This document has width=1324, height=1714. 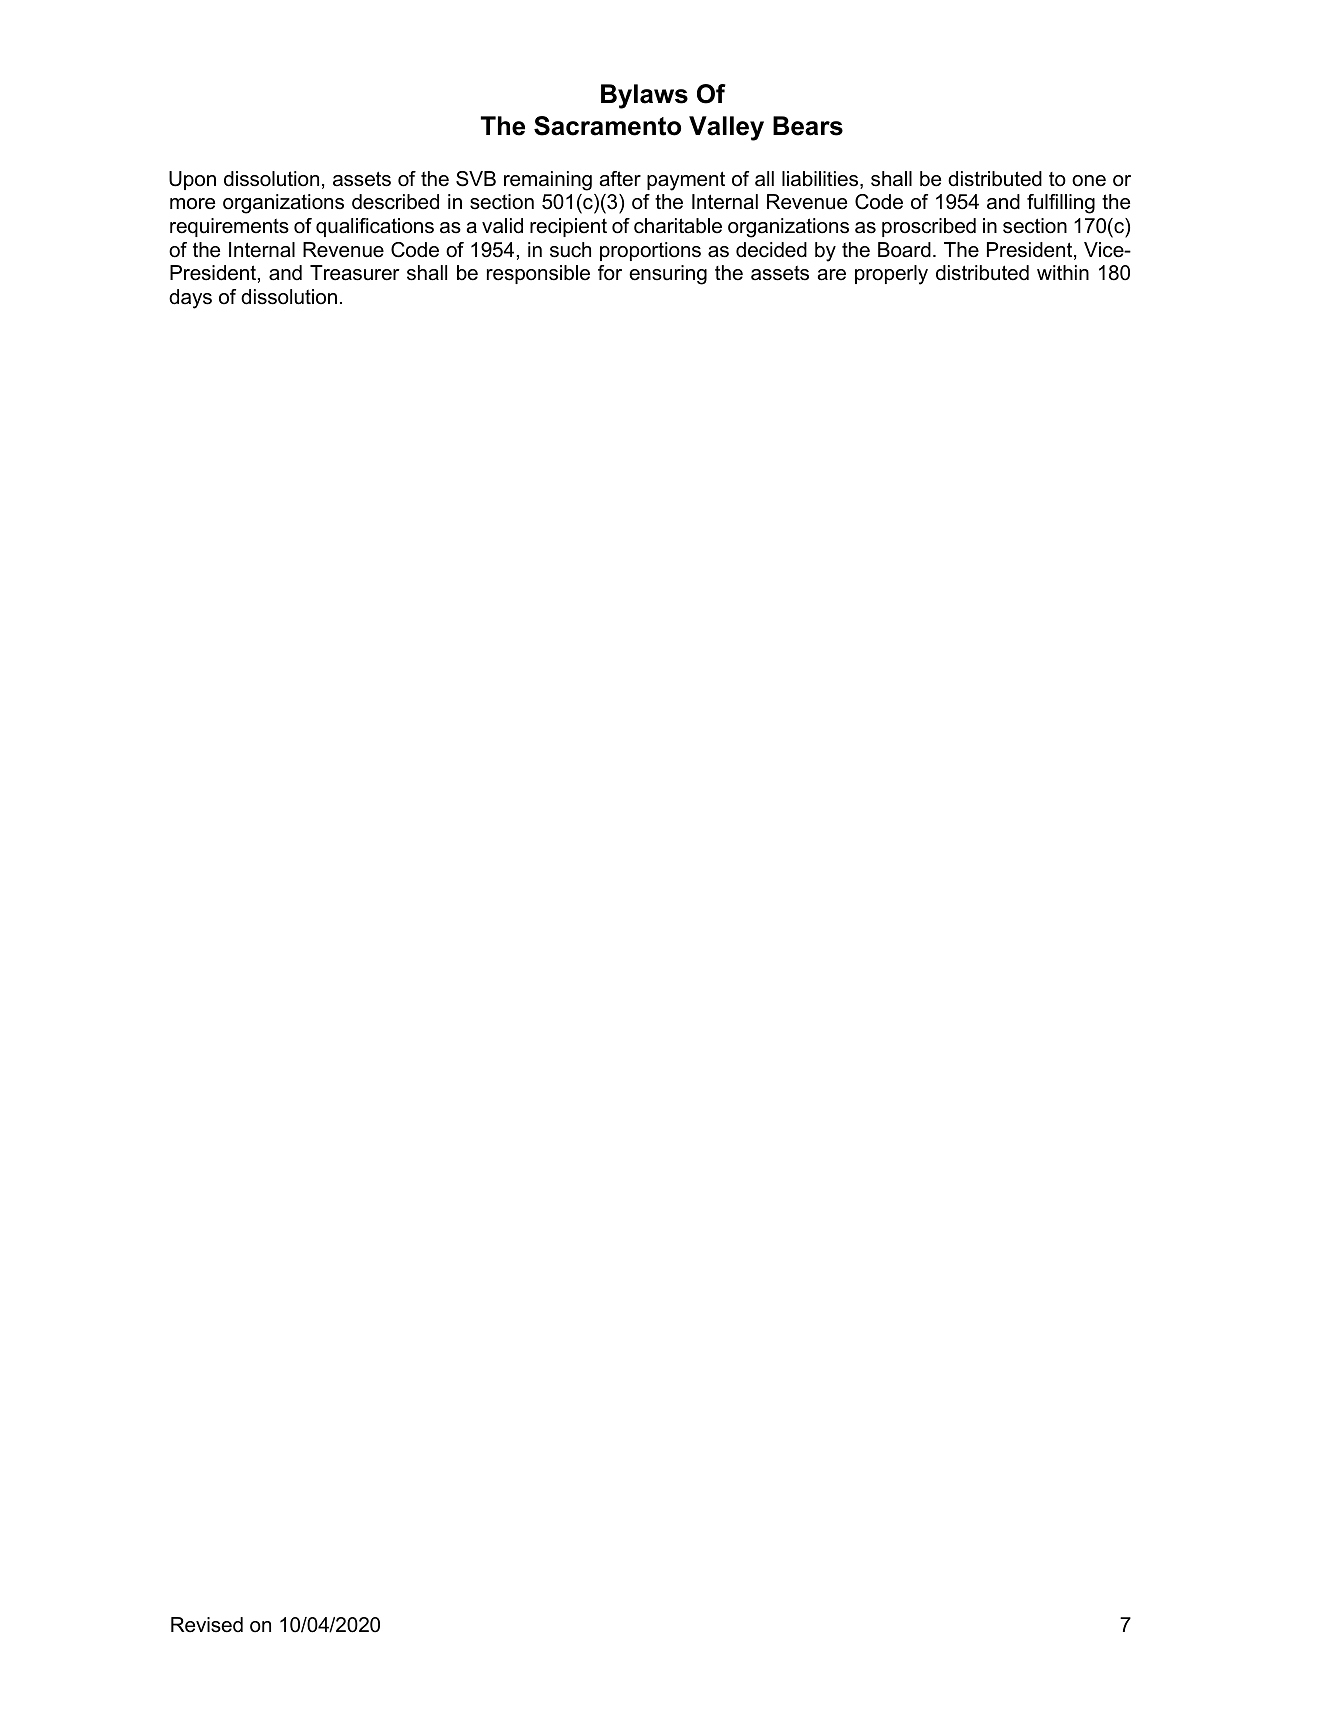 What do you see at coordinates (607, 126) in the document?
I see `Sacramento` at bounding box center [607, 126].
